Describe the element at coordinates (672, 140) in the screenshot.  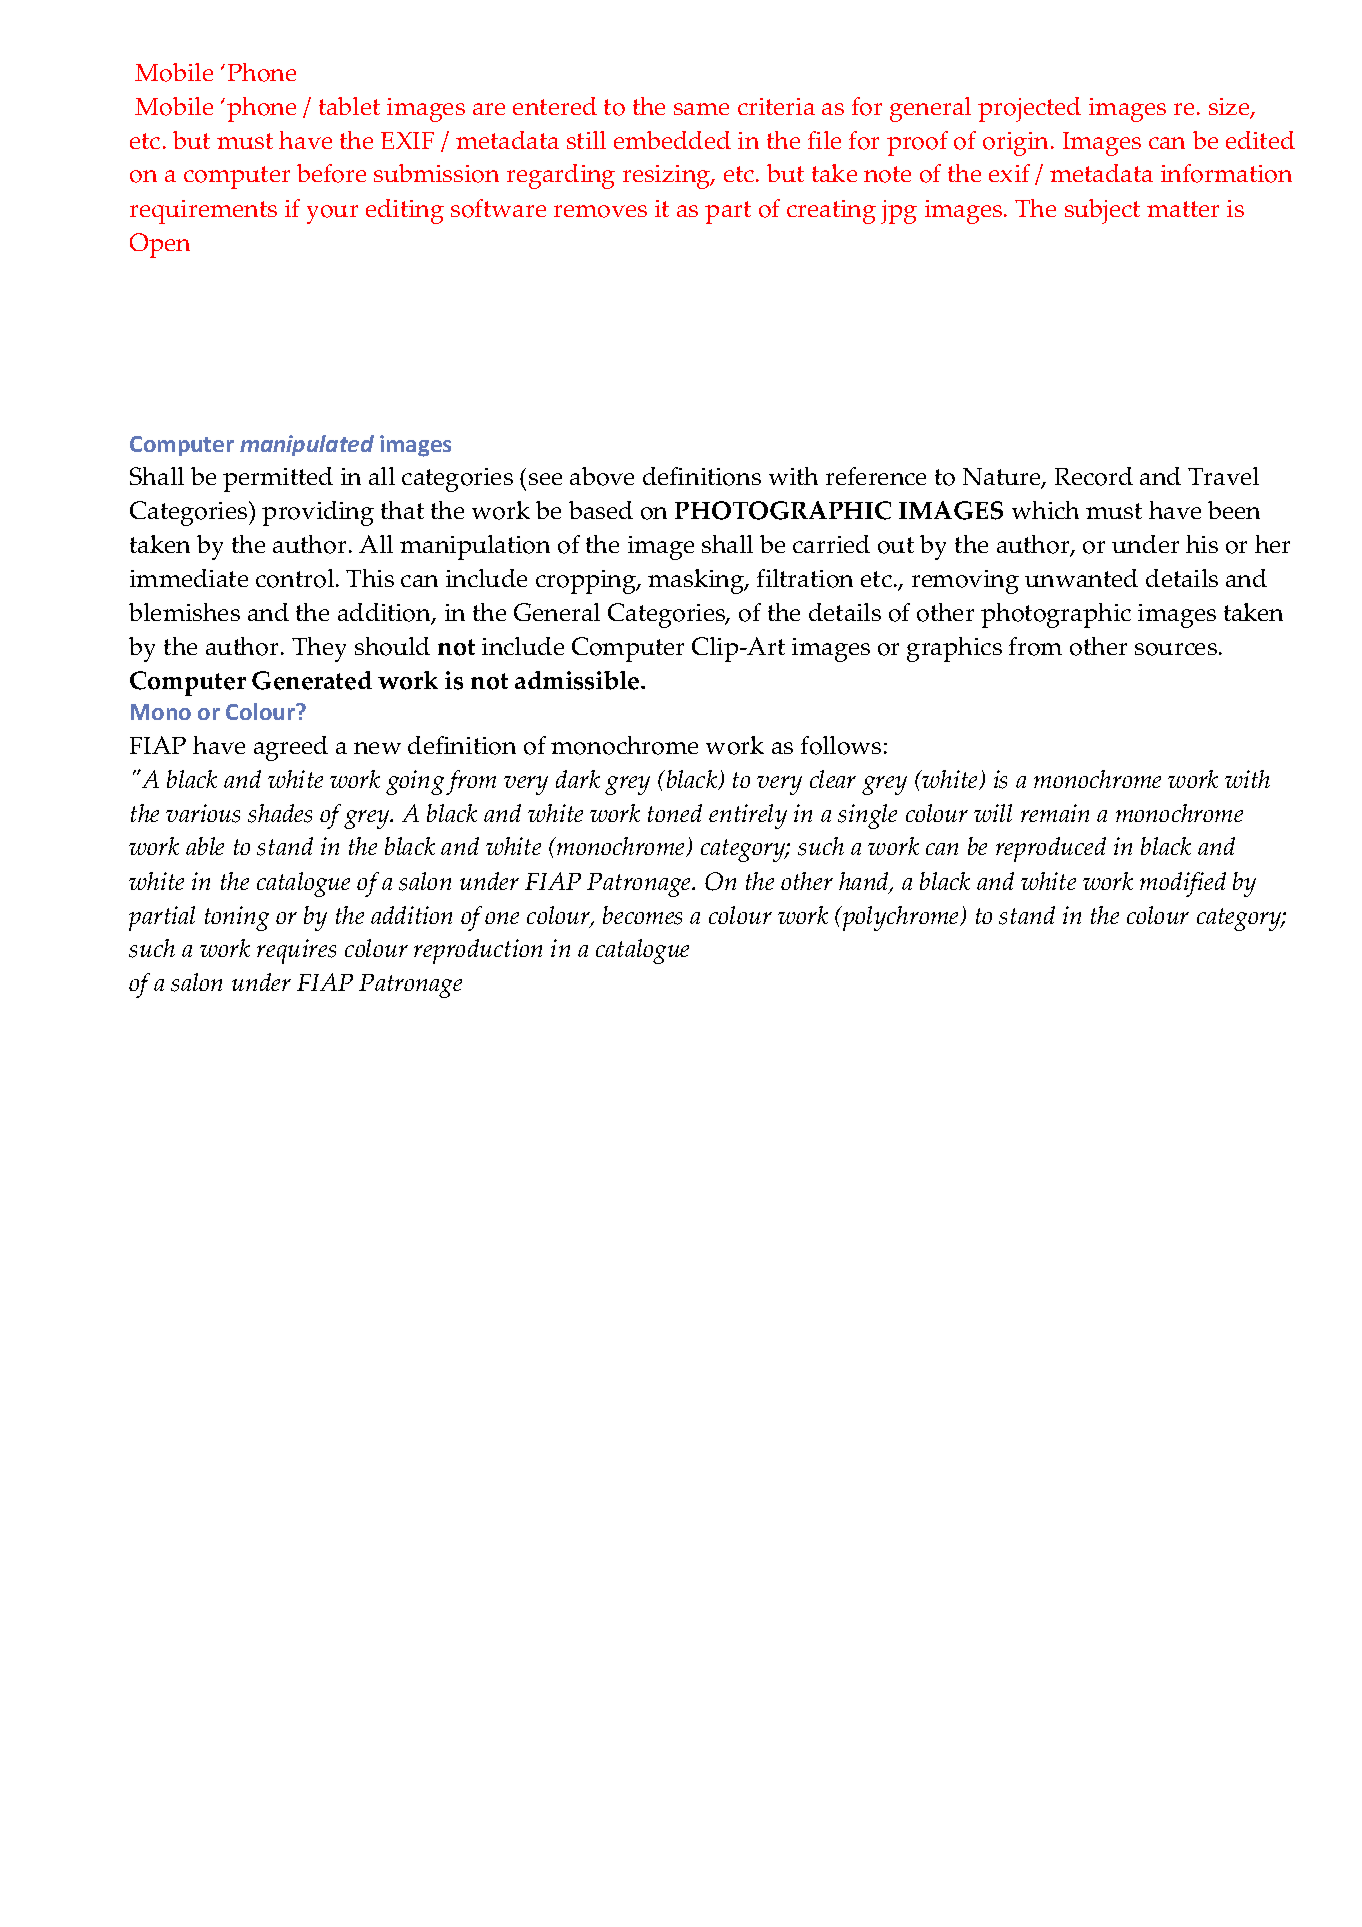
I see `embedded` at that location.
